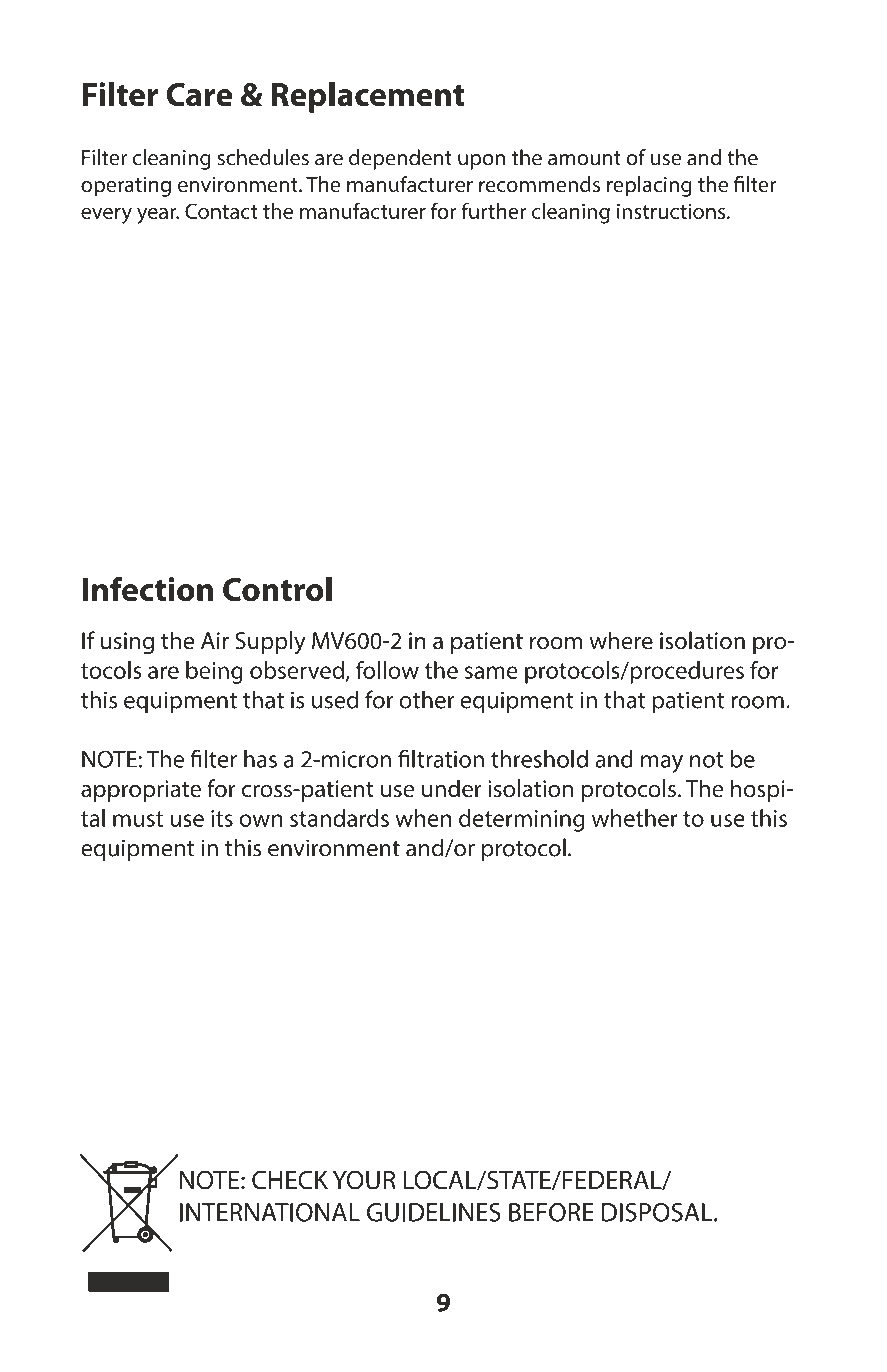  I want to click on whether, so click(635, 818).
